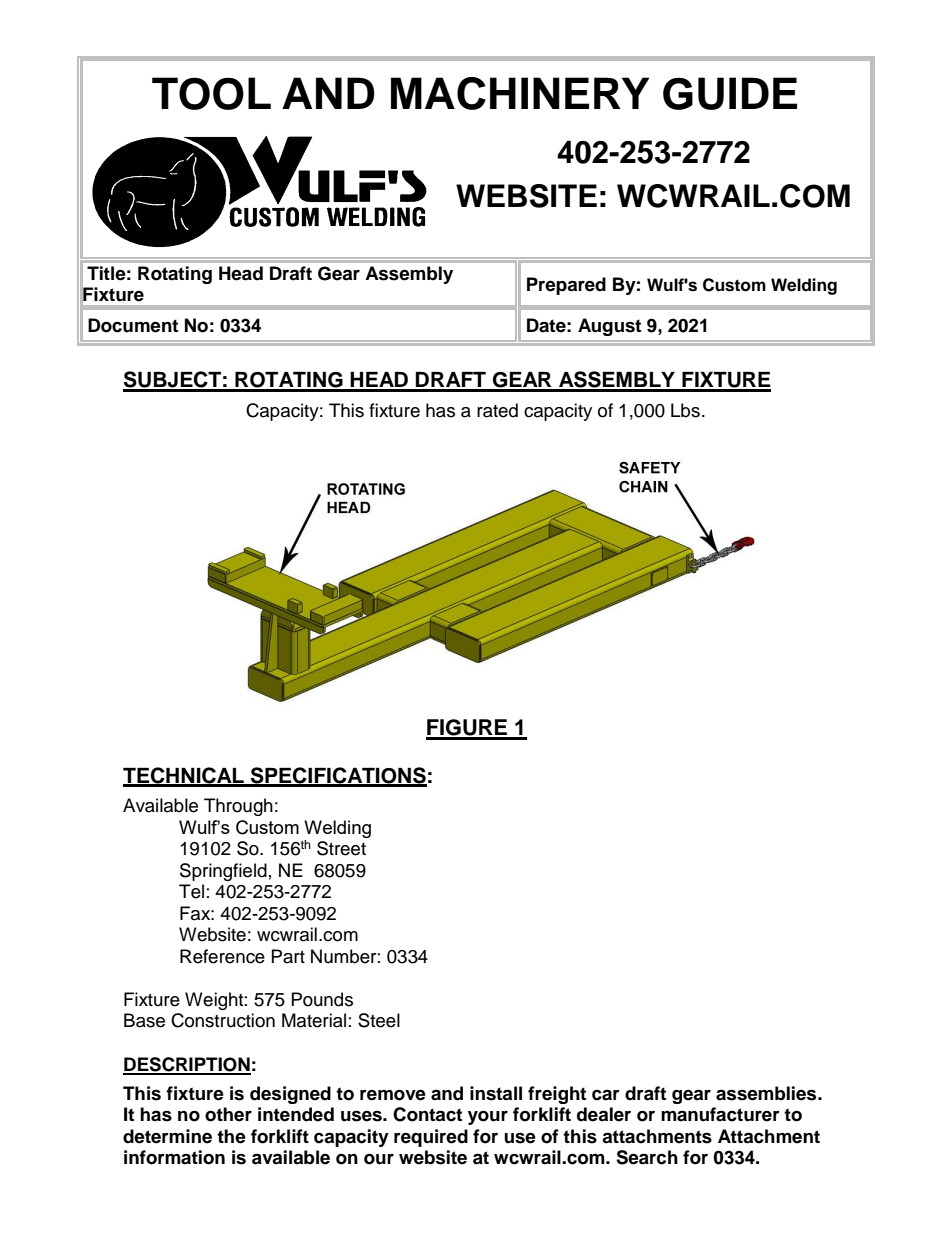  What do you see at coordinates (211, 93) in the page?
I see `TOOL` at bounding box center [211, 93].
